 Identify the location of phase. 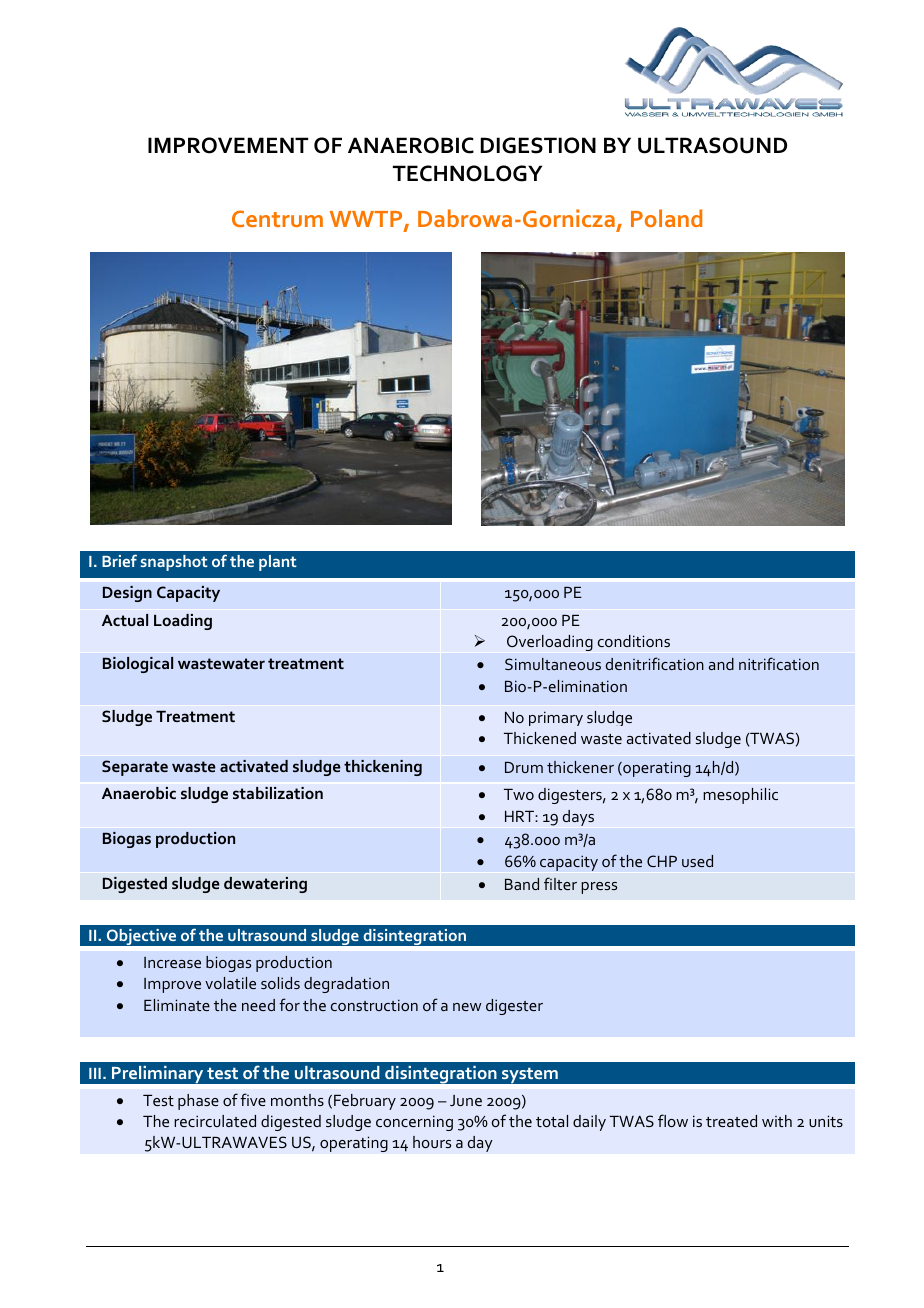
(198, 1102).
